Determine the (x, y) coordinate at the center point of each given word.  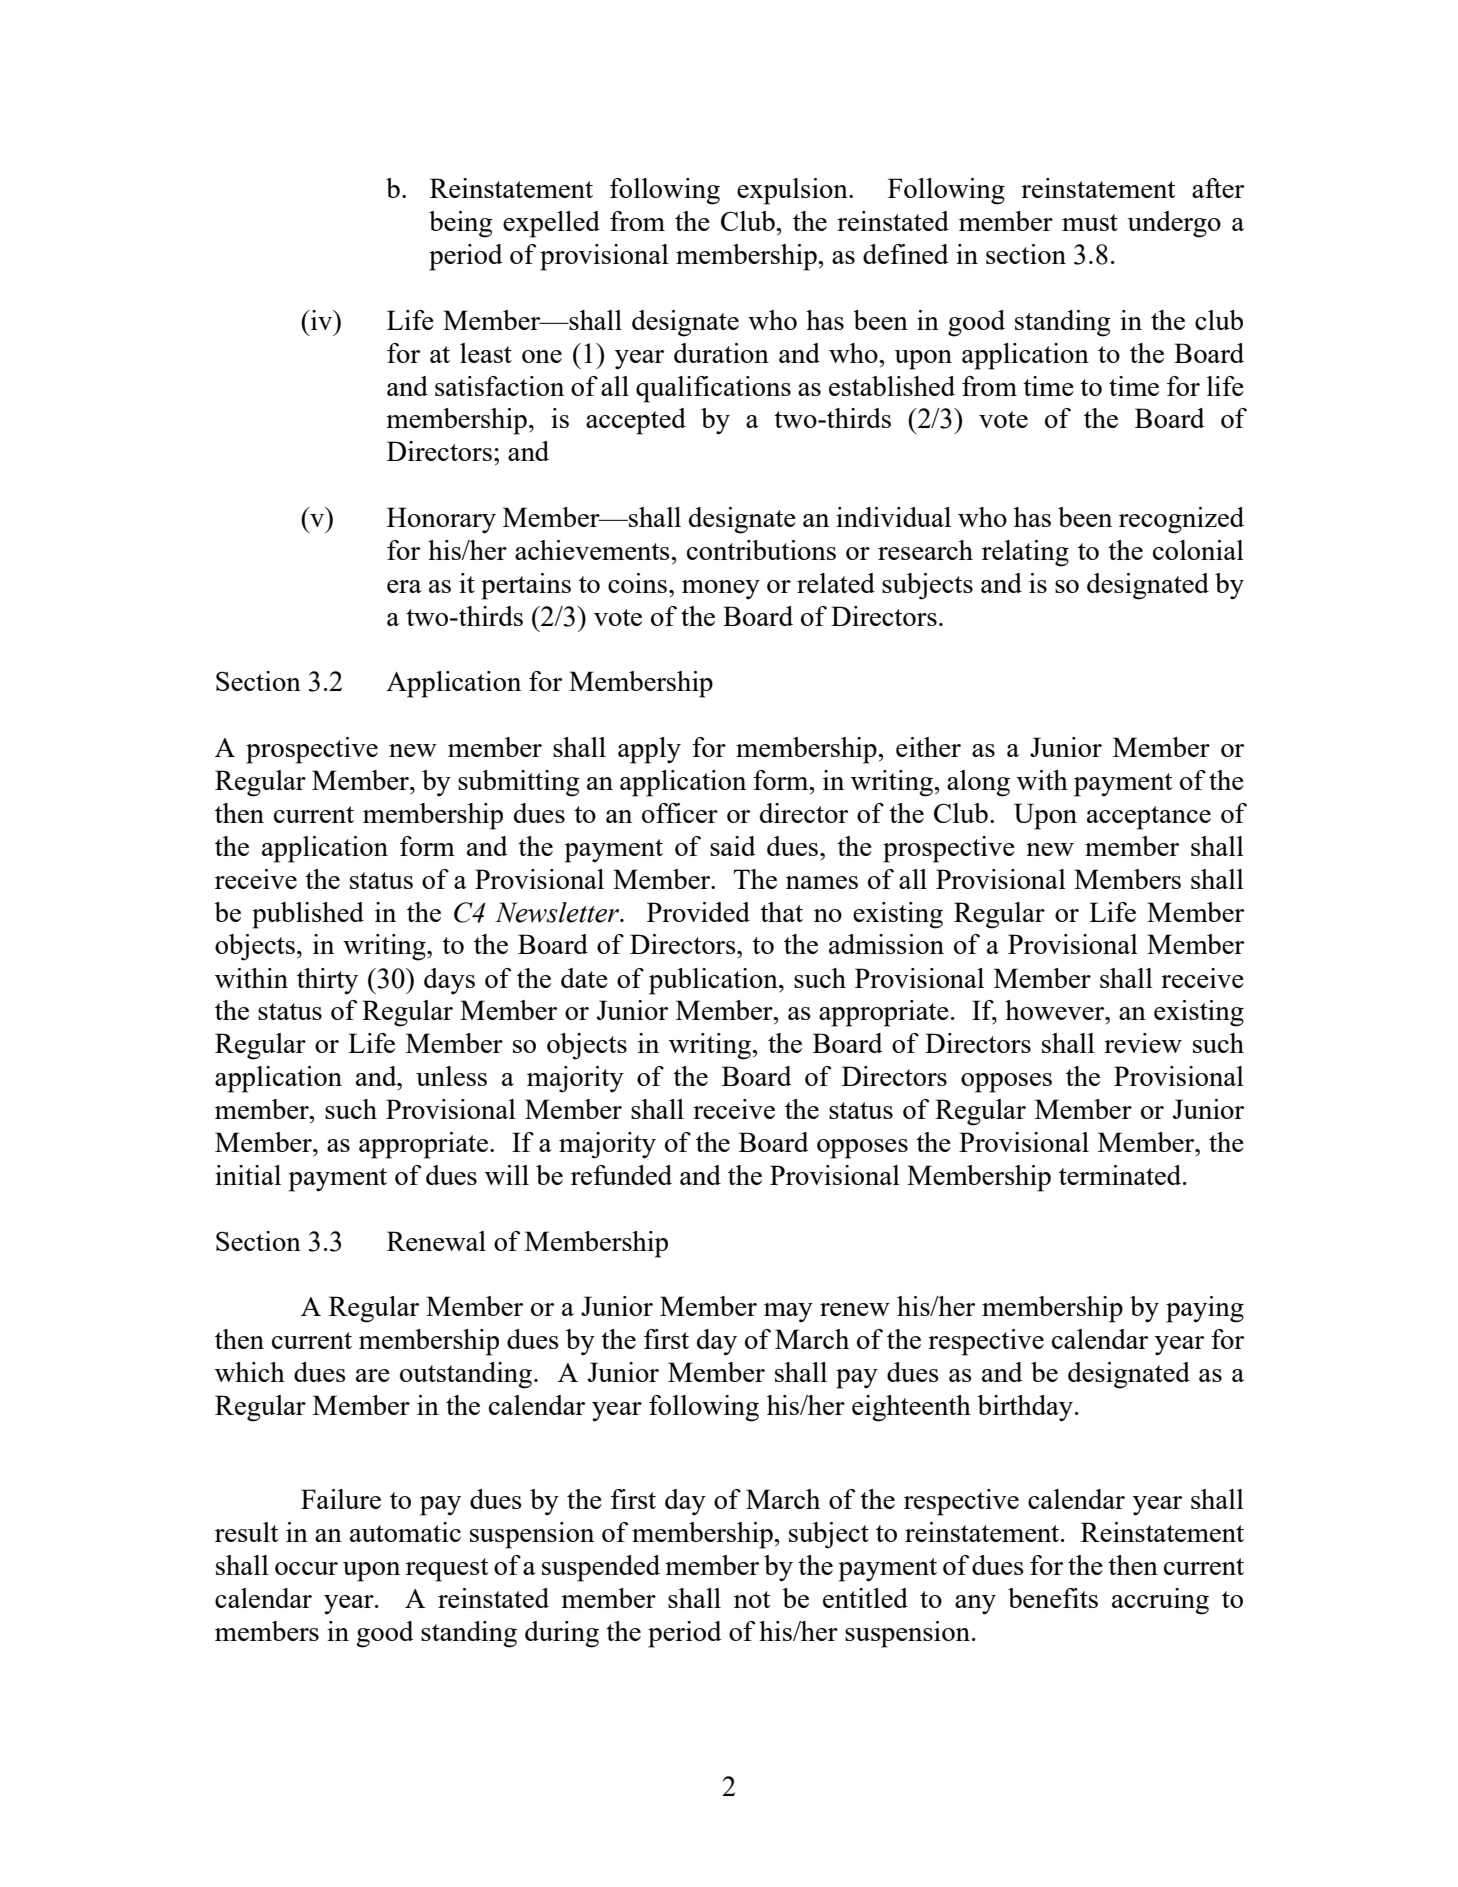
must (1090, 222)
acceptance (1149, 818)
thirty (327, 981)
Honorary (441, 520)
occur (306, 1568)
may (788, 1312)
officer (680, 813)
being (461, 224)
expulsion (793, 191)
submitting (519, 783)
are (373, 1375)
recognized (1181, 520)
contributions (761, 550)
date (584, 978)
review (1143, 1043)
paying (1205, 1309)
